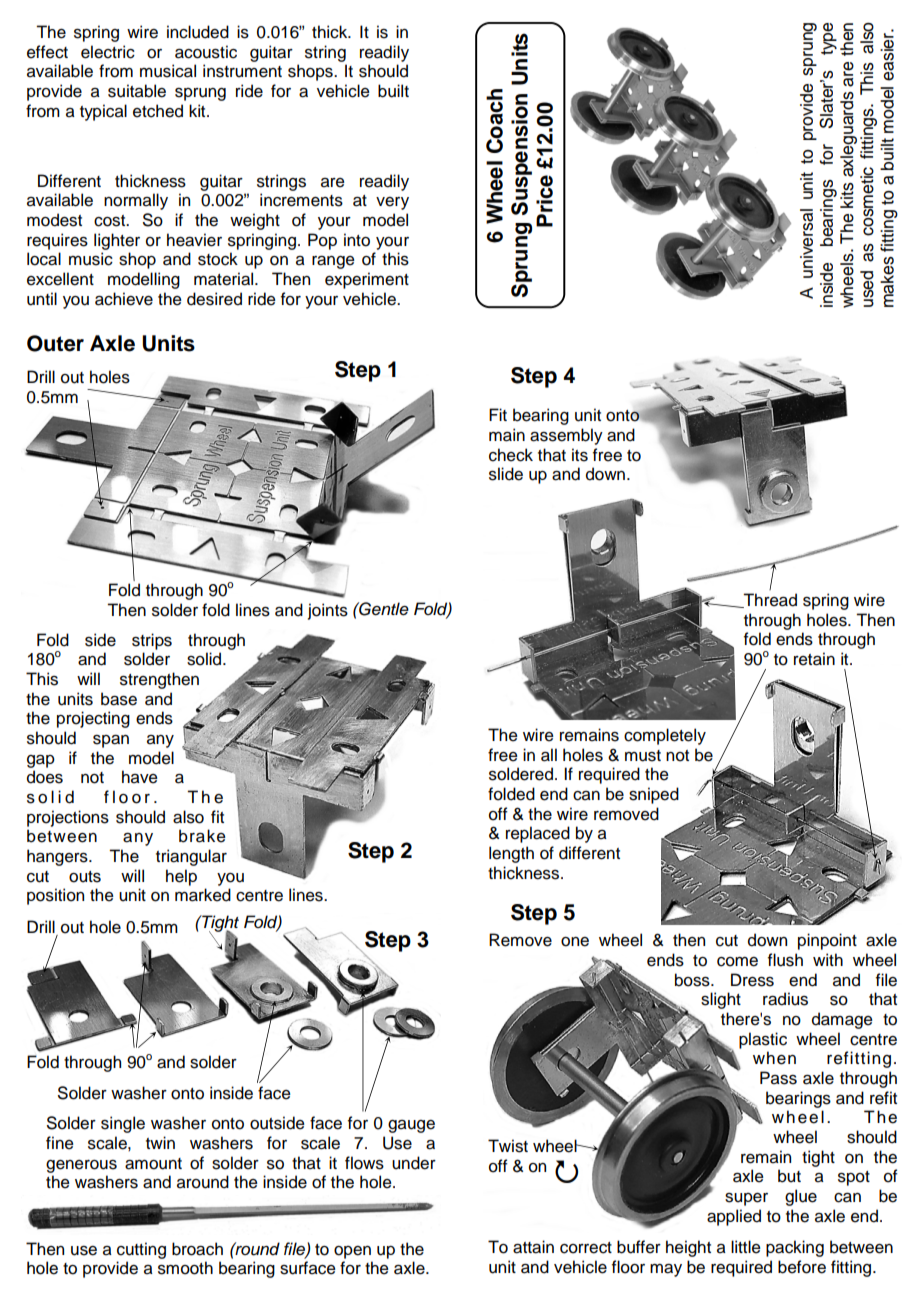 This document has height=1308, width=924. What do you see at coordinates (137, 91) in the document?
I see `suitable` at bounding box center [137, 91].
